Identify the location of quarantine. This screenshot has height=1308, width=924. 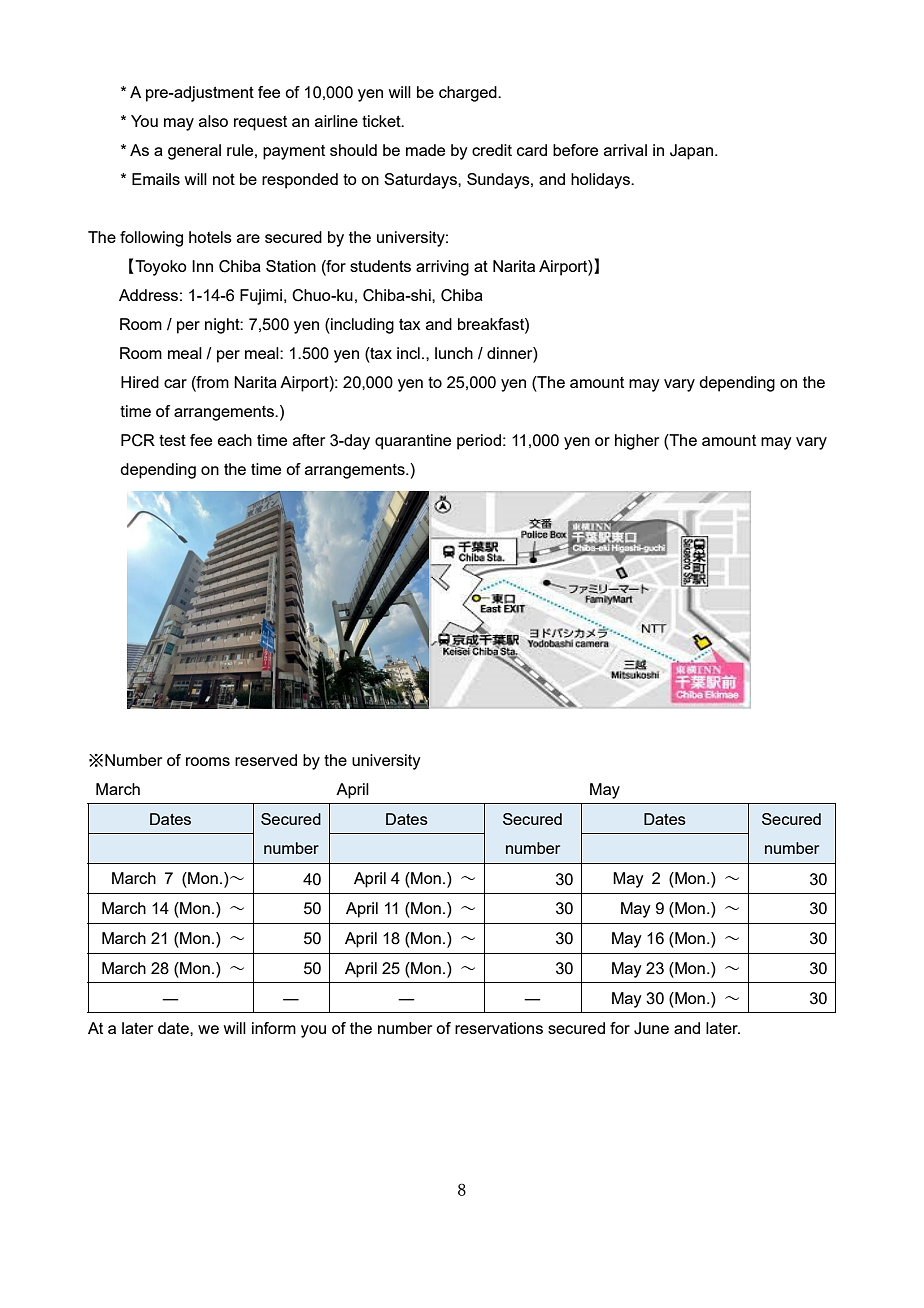
(413, 442).
